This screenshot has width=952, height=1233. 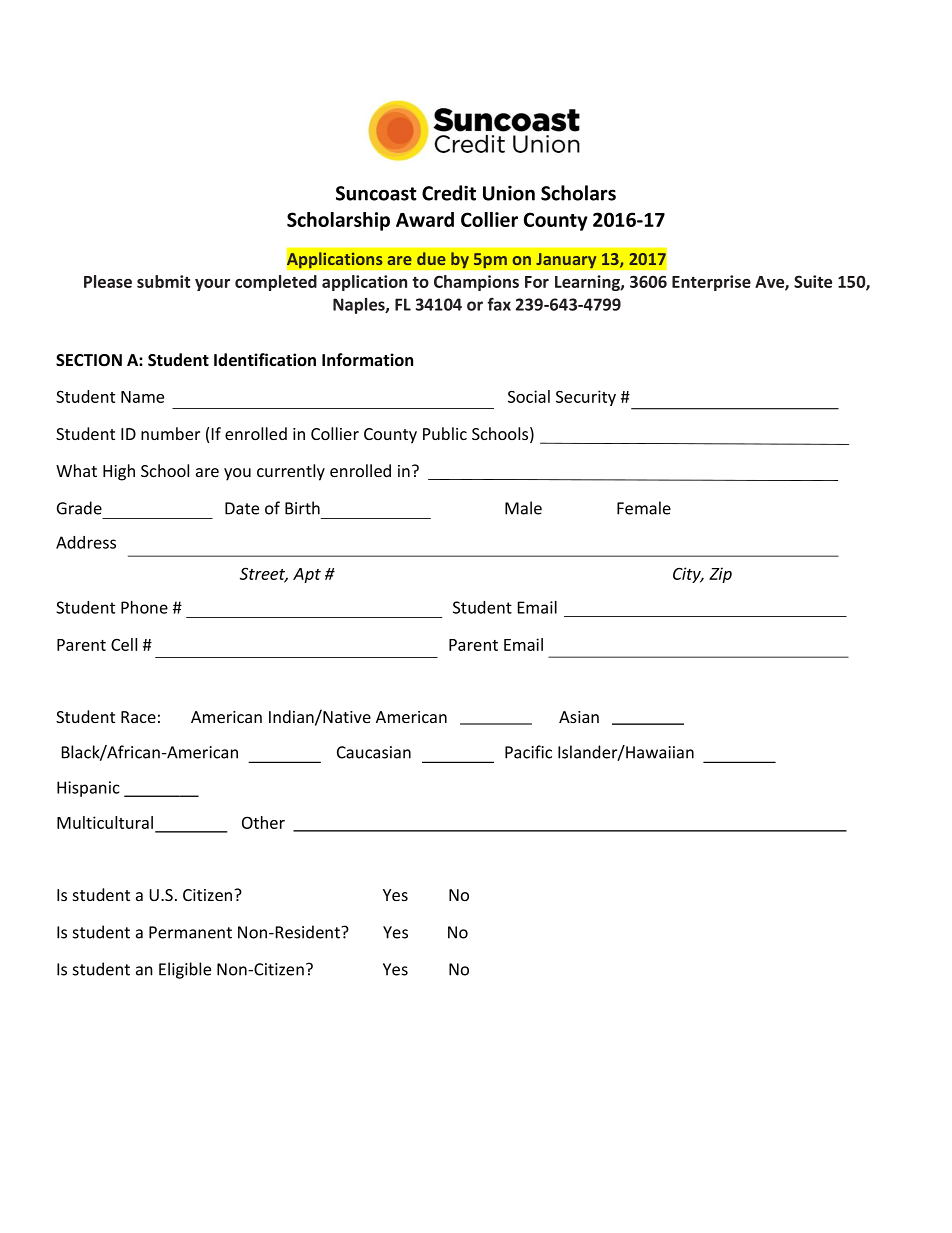 What do you see at coordinates (425, 219) in the screenshot?
I see `Award` at bounding box center [425, 219].
